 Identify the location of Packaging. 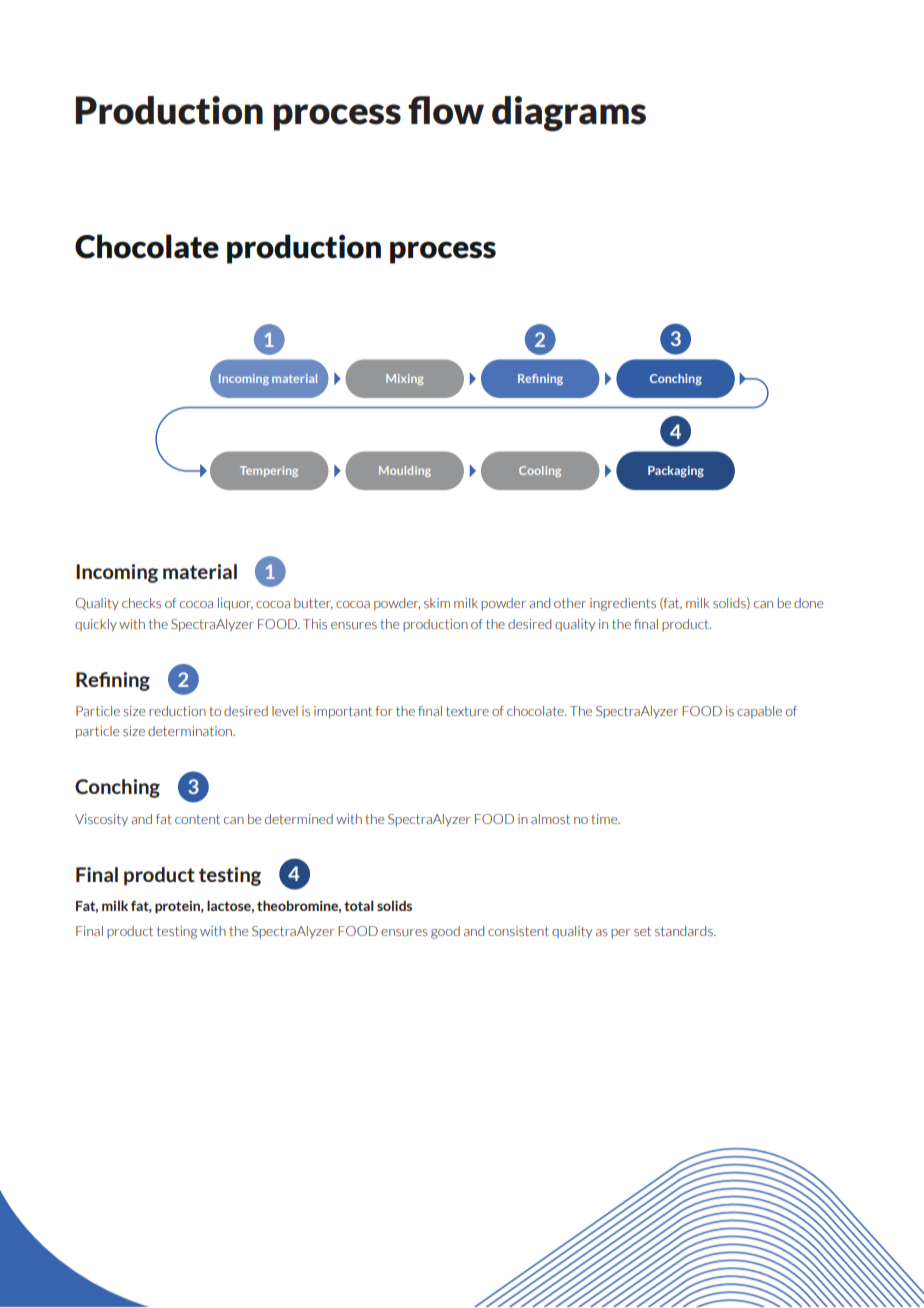
(676, 472).
